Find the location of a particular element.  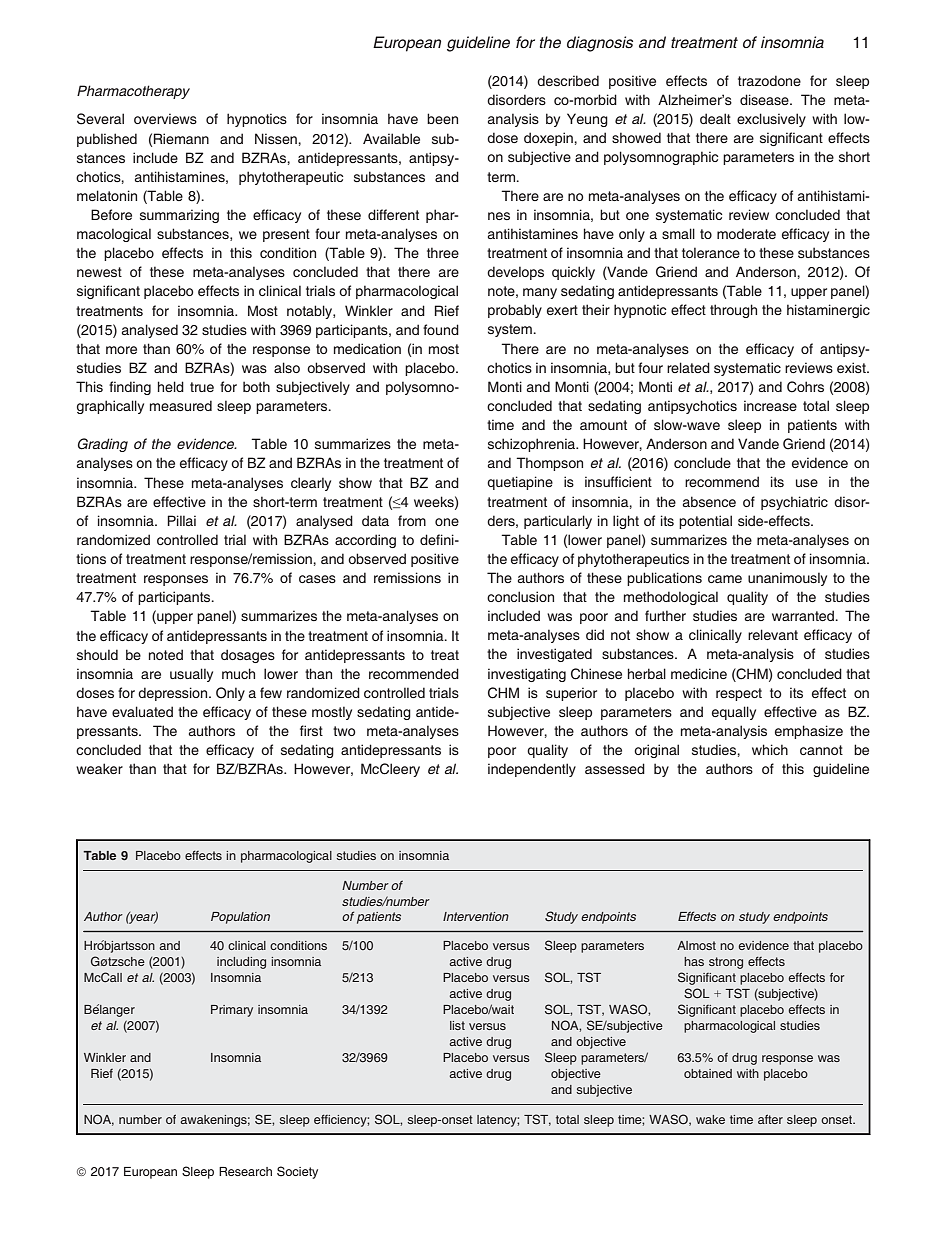

Research is located at coordinates (245, 1171).
